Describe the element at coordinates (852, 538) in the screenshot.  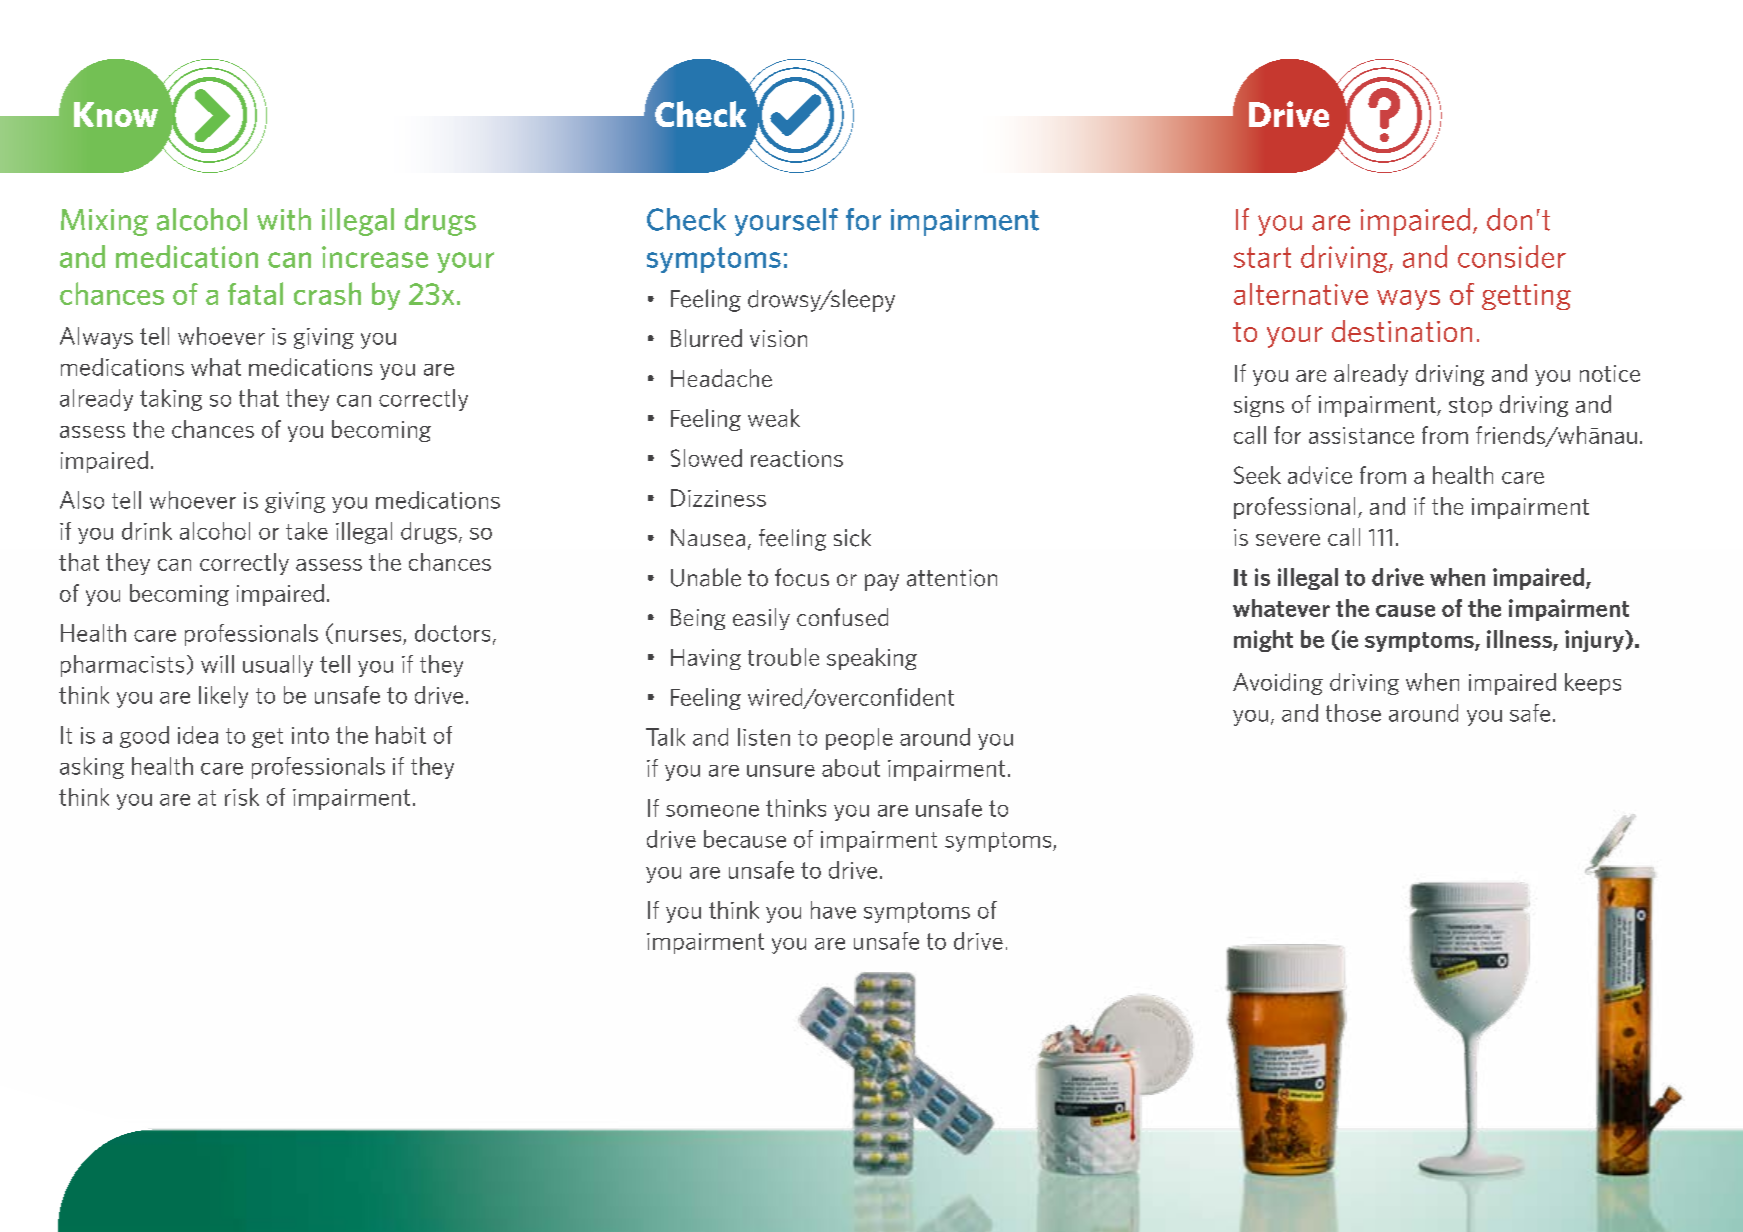
I see `sick` at that location.
